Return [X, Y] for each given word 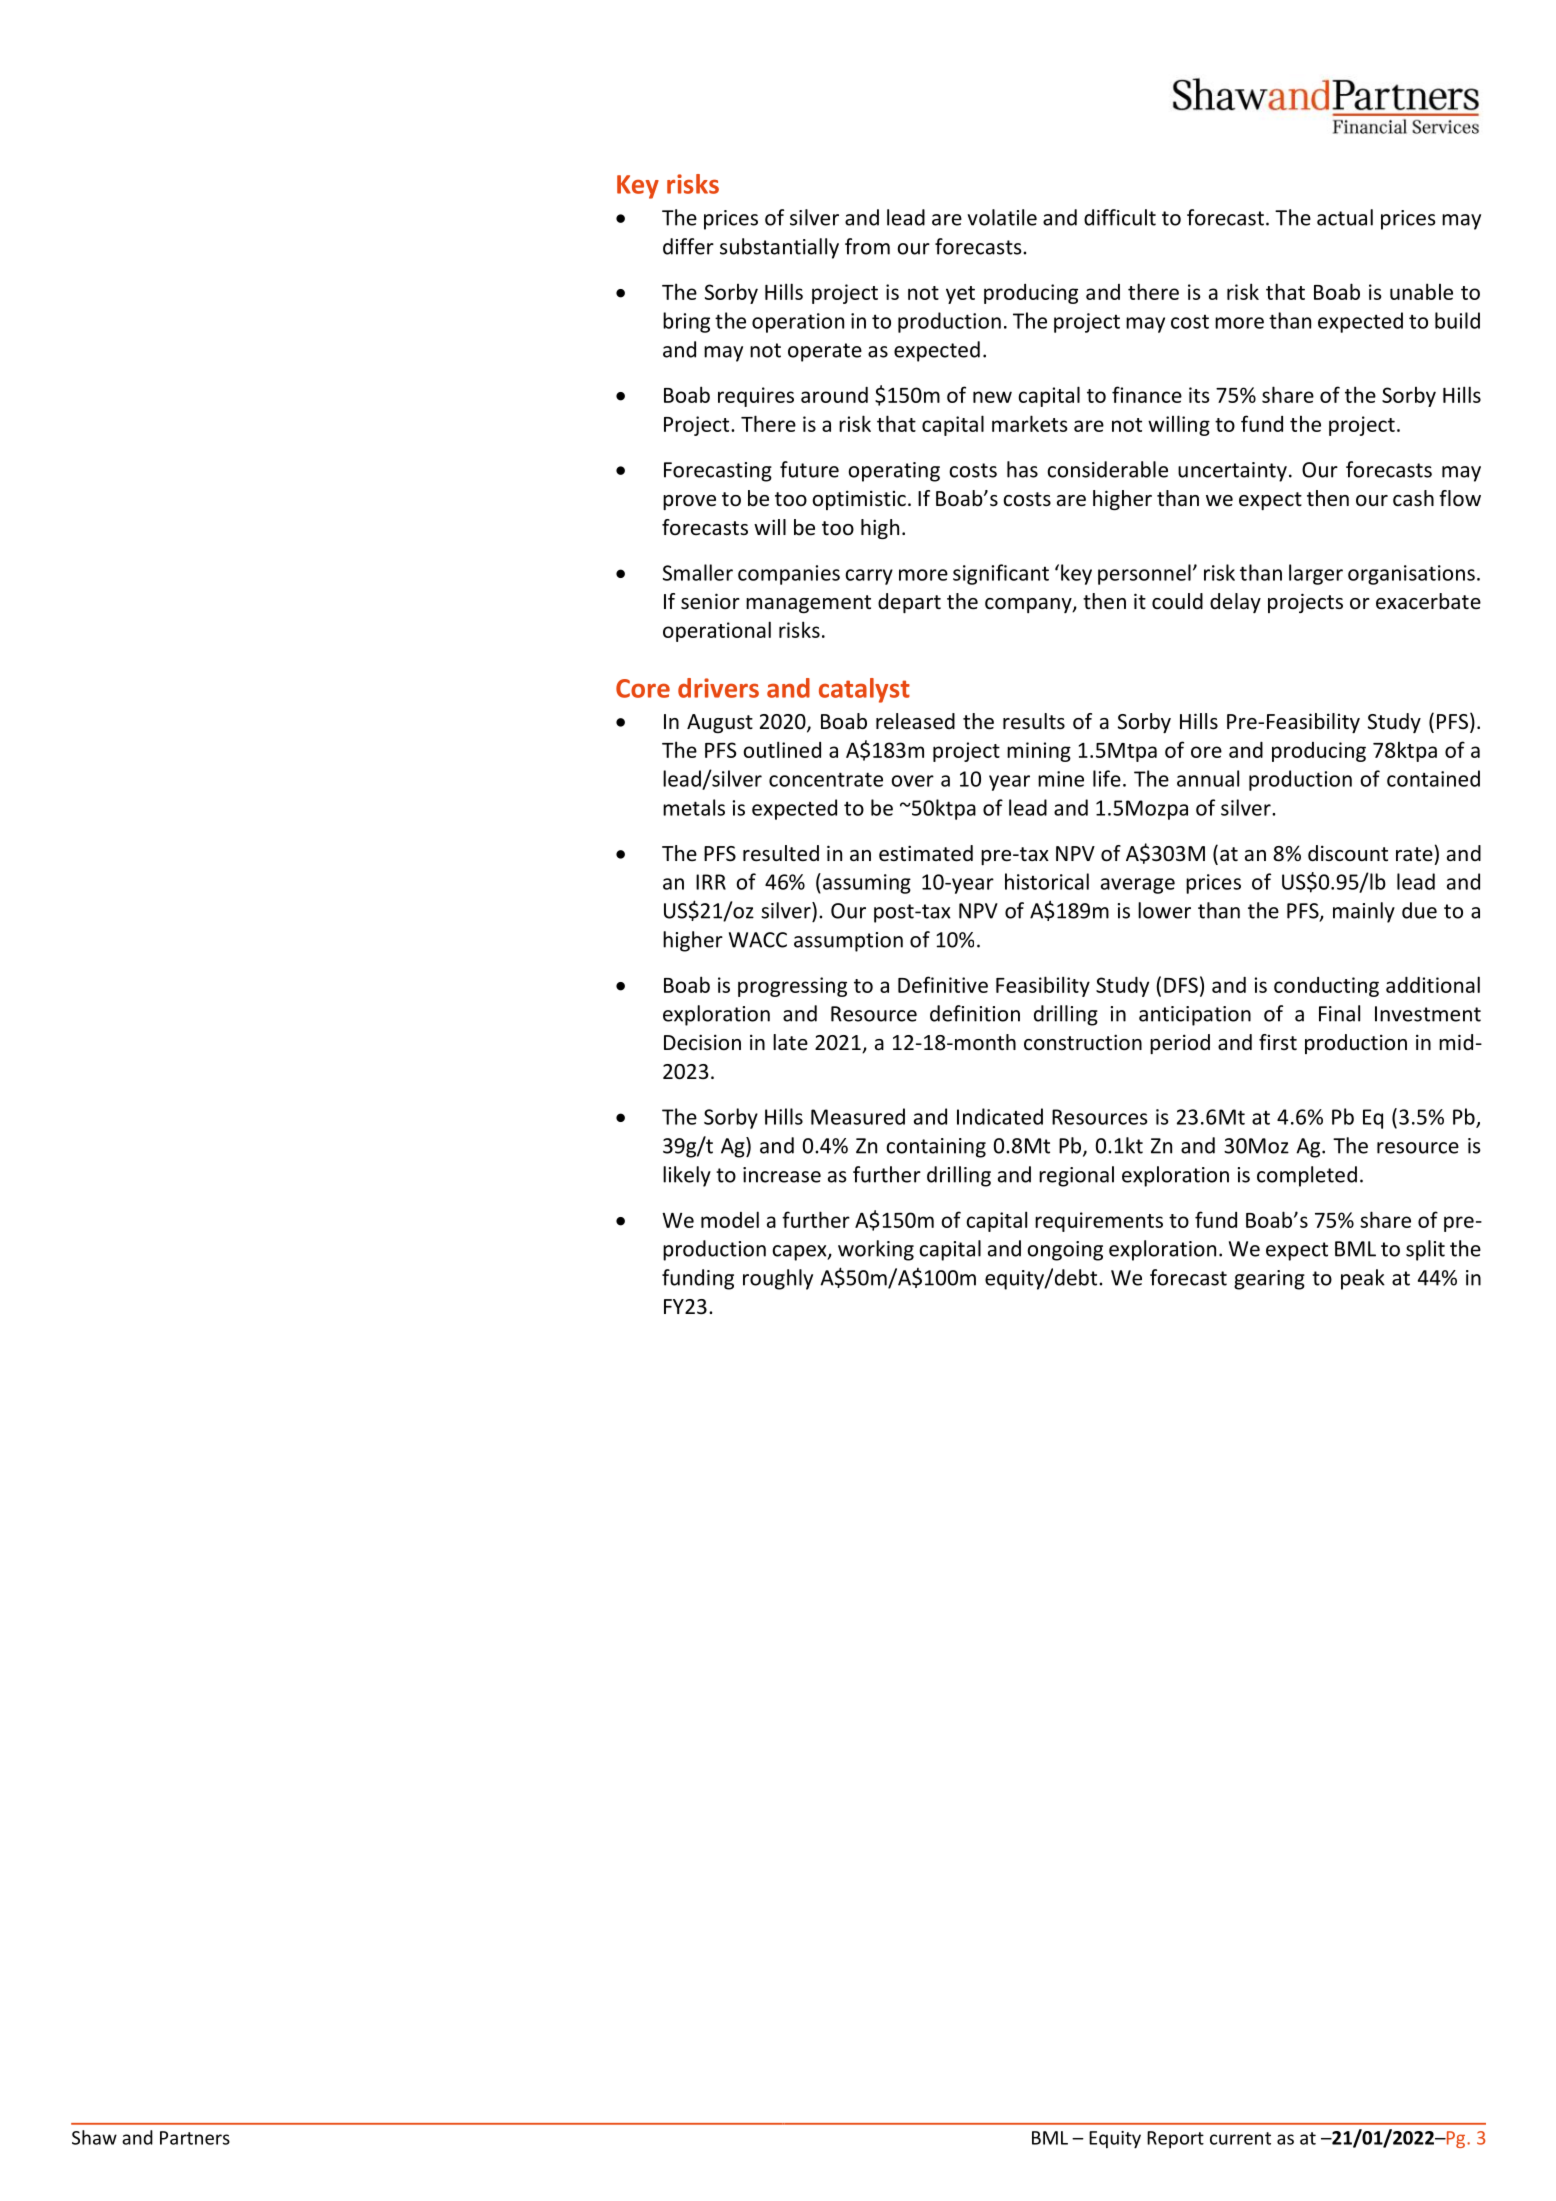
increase [782, 1175]
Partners [195, 2138]
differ [688, 246]
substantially [779, 248]
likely [687, 1176]
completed [1307, 1176]
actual [1345, 217]
